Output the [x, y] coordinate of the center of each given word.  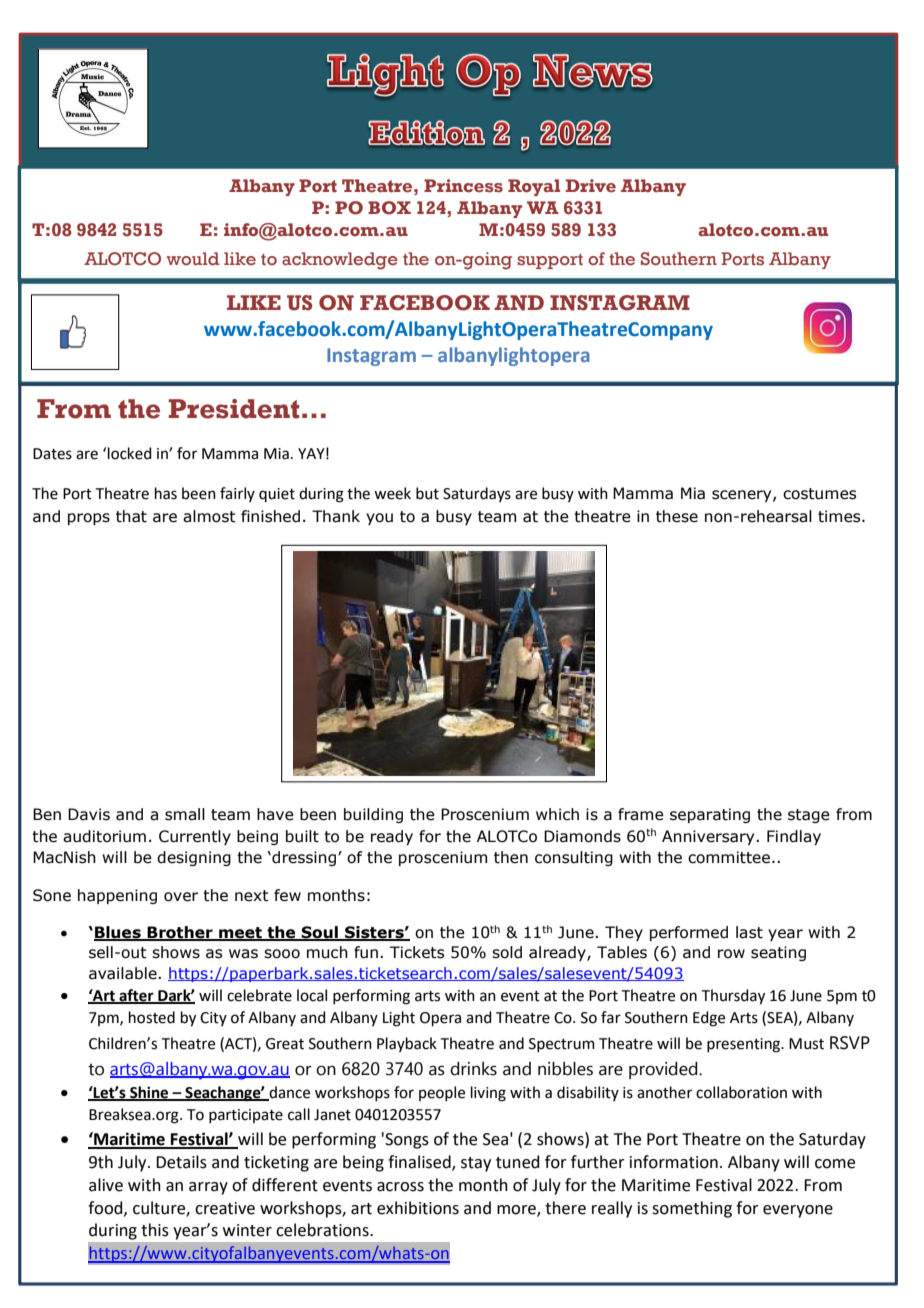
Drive [590, 186]
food [106, 1208]
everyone [798, 1211]
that [131, 516]
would [193, 259]
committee [729, 857]
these [677, 516]
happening [117, 896]
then [511, 857]
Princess [463, 186]
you [379, 519]
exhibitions [418, 1208]
